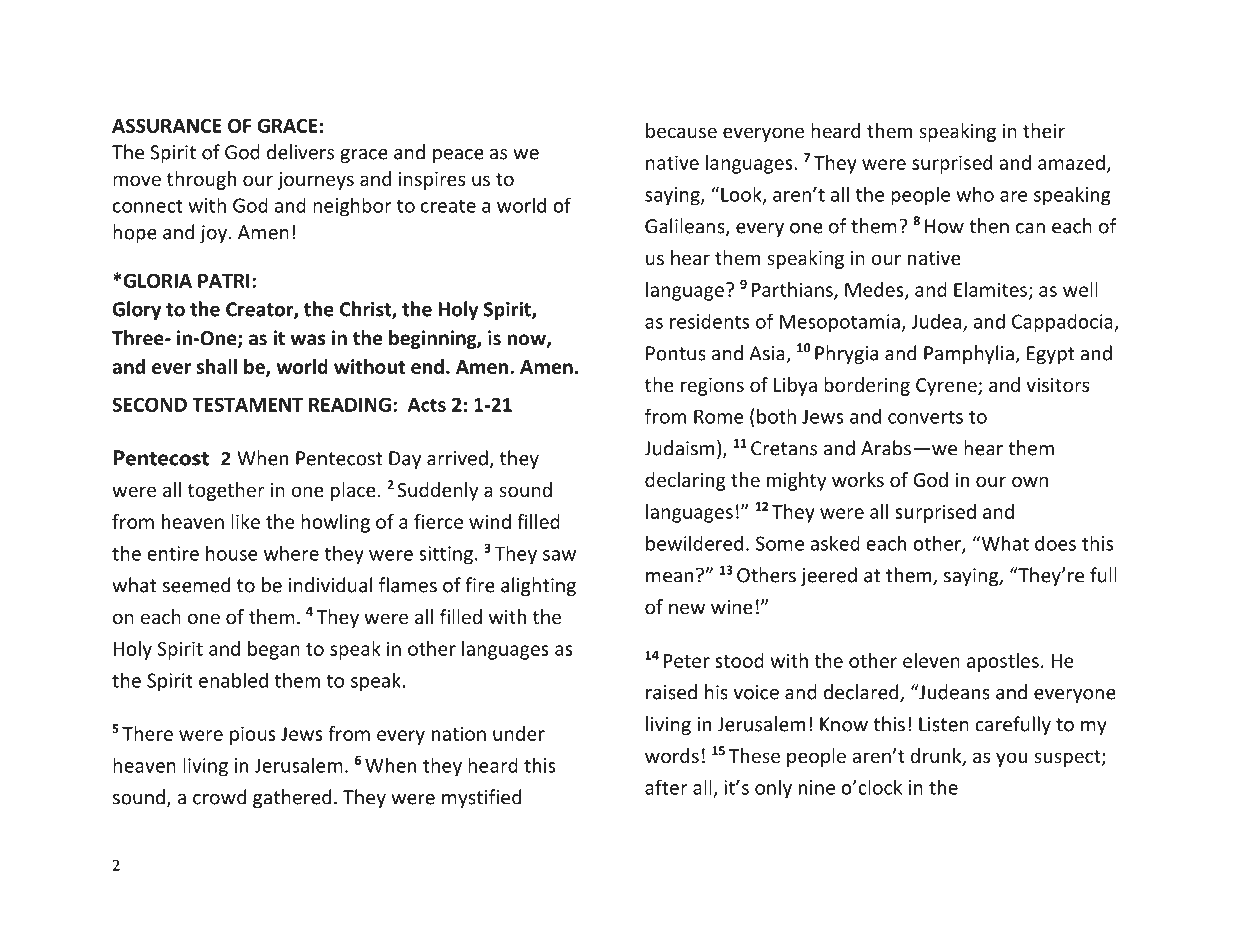 The width and height of the screenshot is (1233, 952). I want to click on together, so click(226, 491).
